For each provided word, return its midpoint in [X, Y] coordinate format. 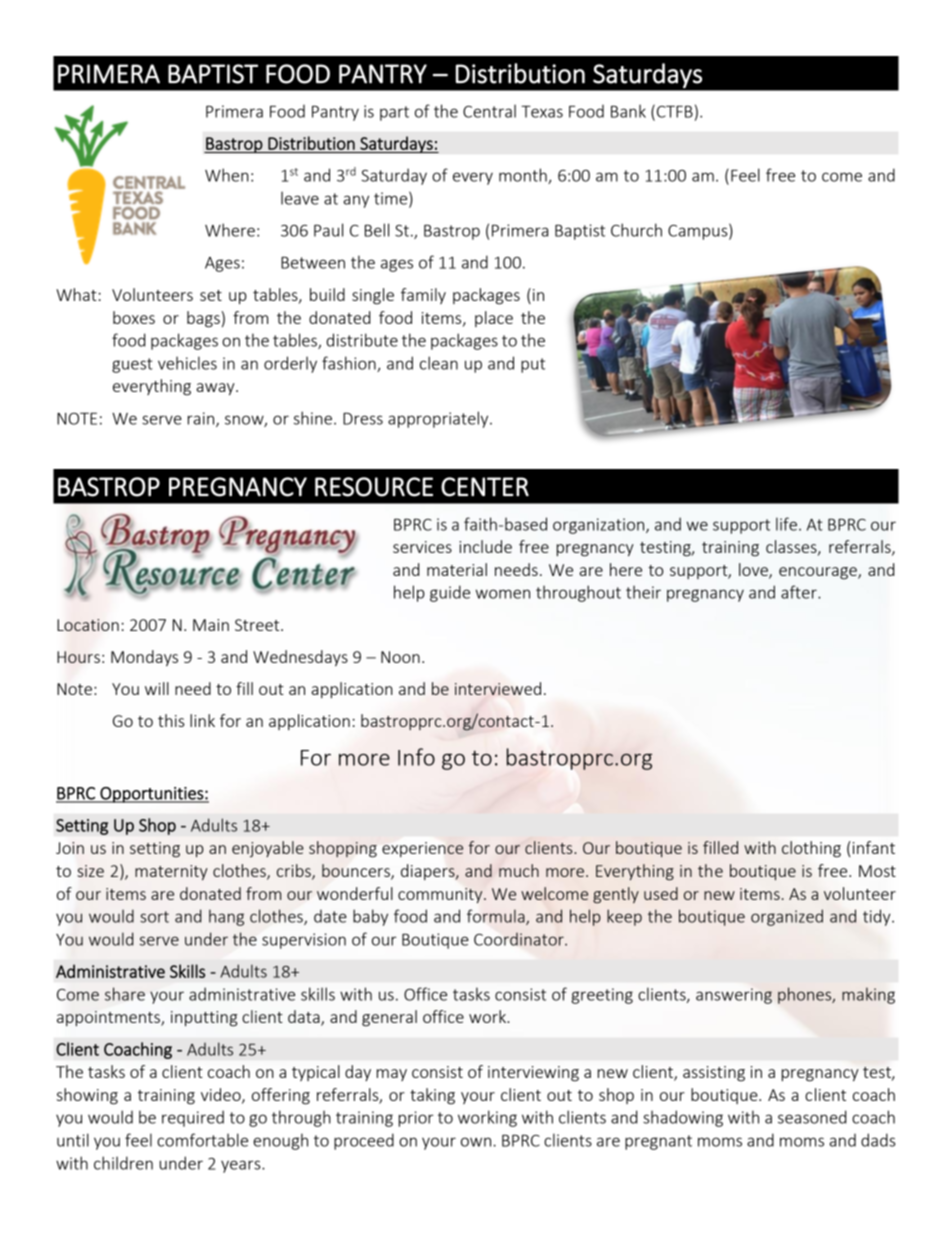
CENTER [485, 487]
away [216, 389]
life [786, 524]
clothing [811, 849]
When [227, 175]
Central [489, 111]
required [193, 1118]
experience [422, 849]
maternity [171, 872]
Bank [628, 111]
